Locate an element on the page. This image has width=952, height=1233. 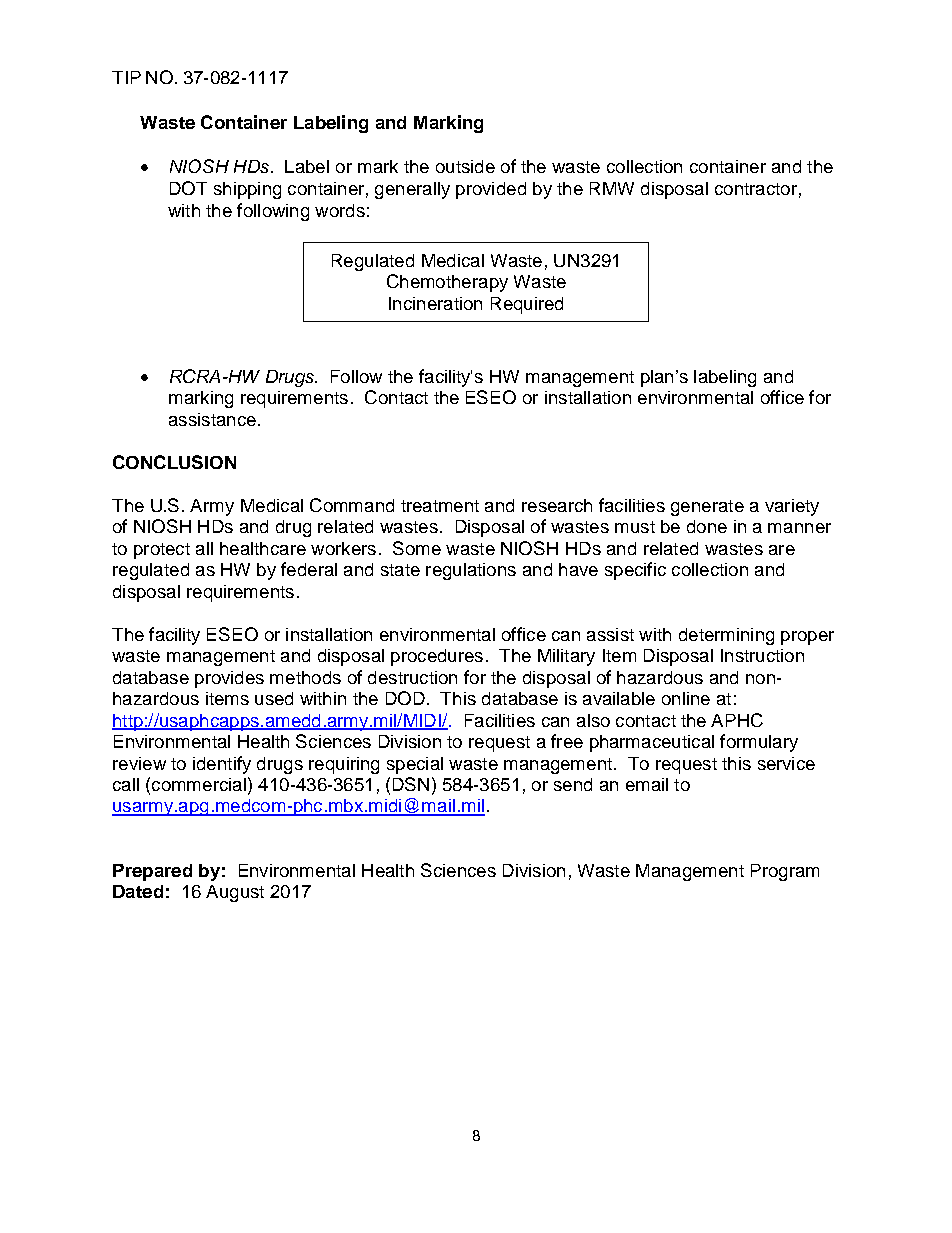
CONCLUSION is located at coordinates (174, 462).
